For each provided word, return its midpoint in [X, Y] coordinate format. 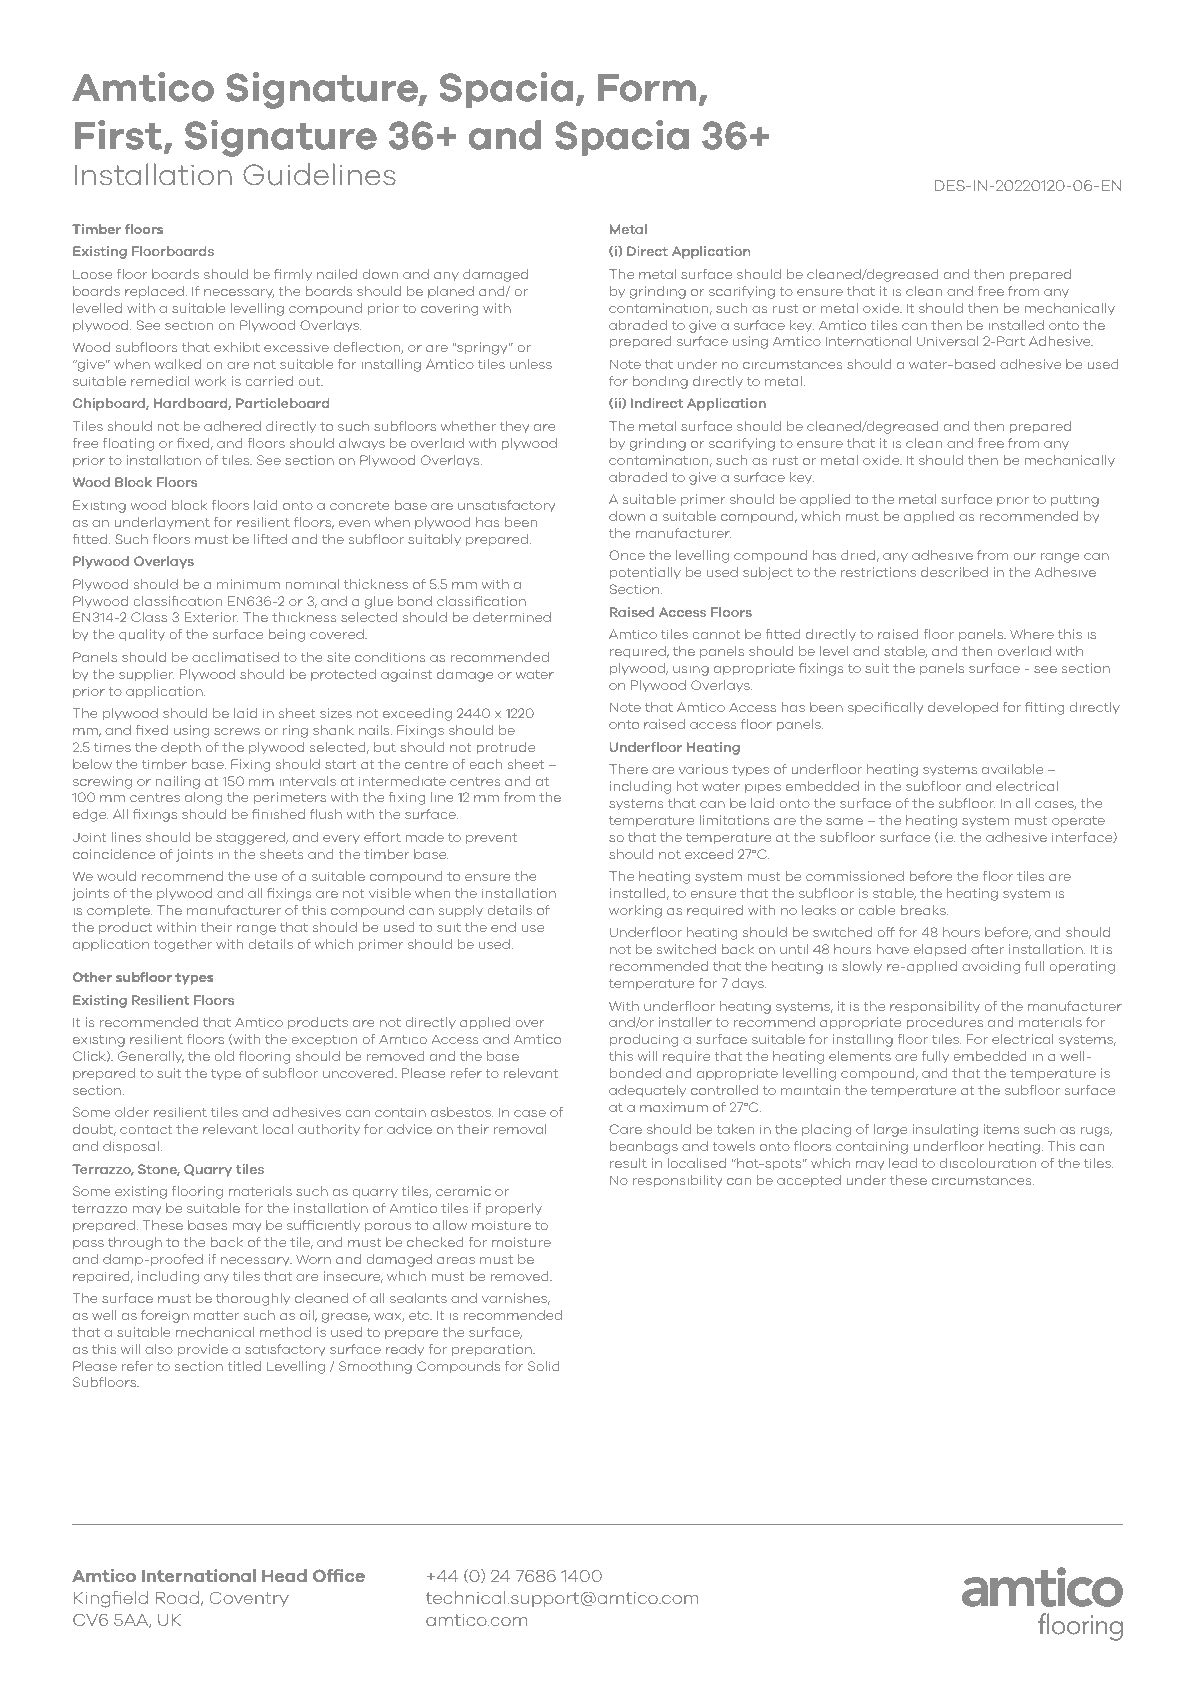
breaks [924, 910]
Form [647, 88]
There [628, 769]
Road [177, 1597]
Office [339, 1575]
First [120, 136]
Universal [947, 341]
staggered [251, 838]
